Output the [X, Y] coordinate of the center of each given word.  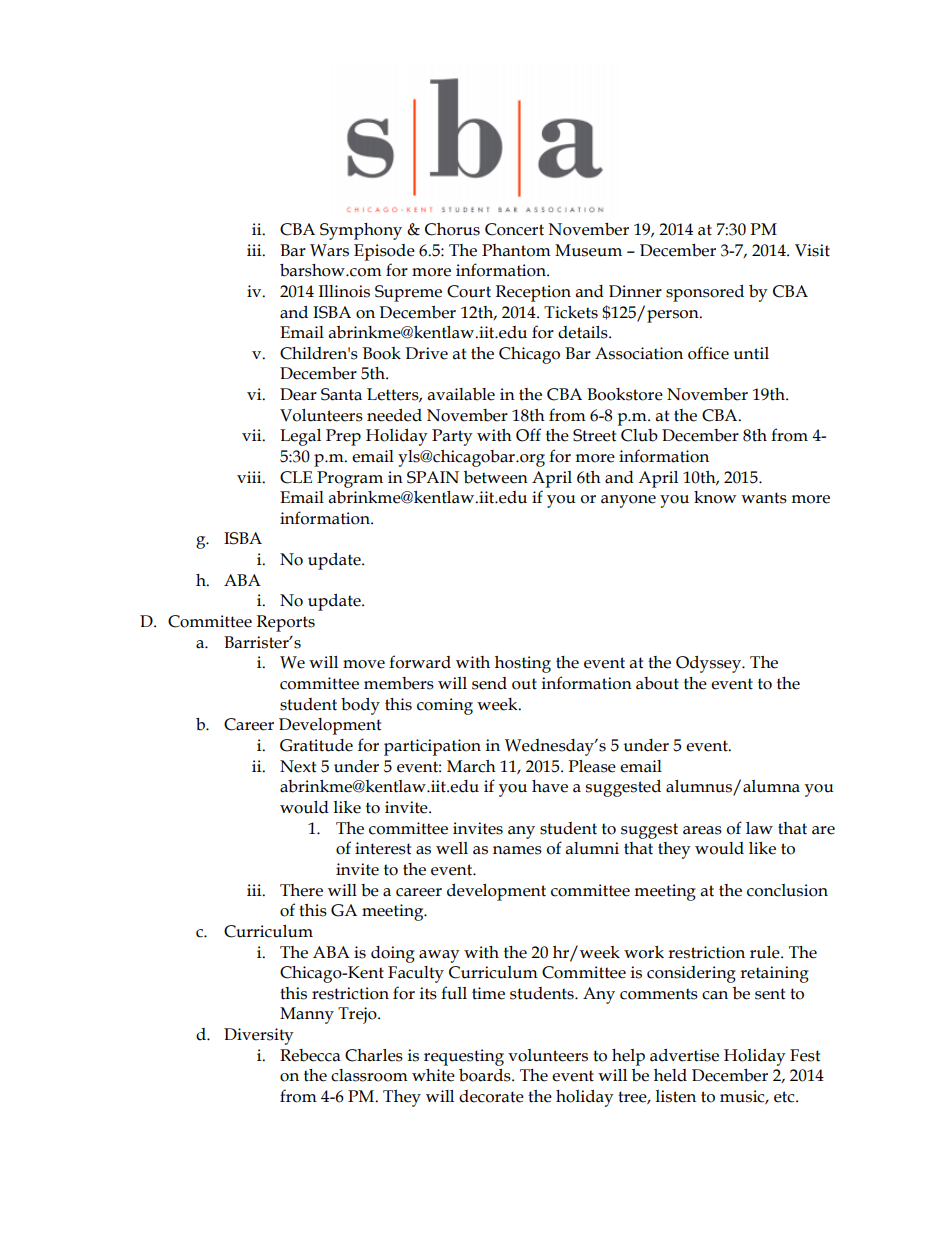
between [496, 477]
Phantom [516, 250]
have [550, 786]
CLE [296, 477]
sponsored [705, 293]
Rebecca [310, 1055]
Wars [329, 250]
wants [764, 498]
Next [298, 766]
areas [702, 830]
